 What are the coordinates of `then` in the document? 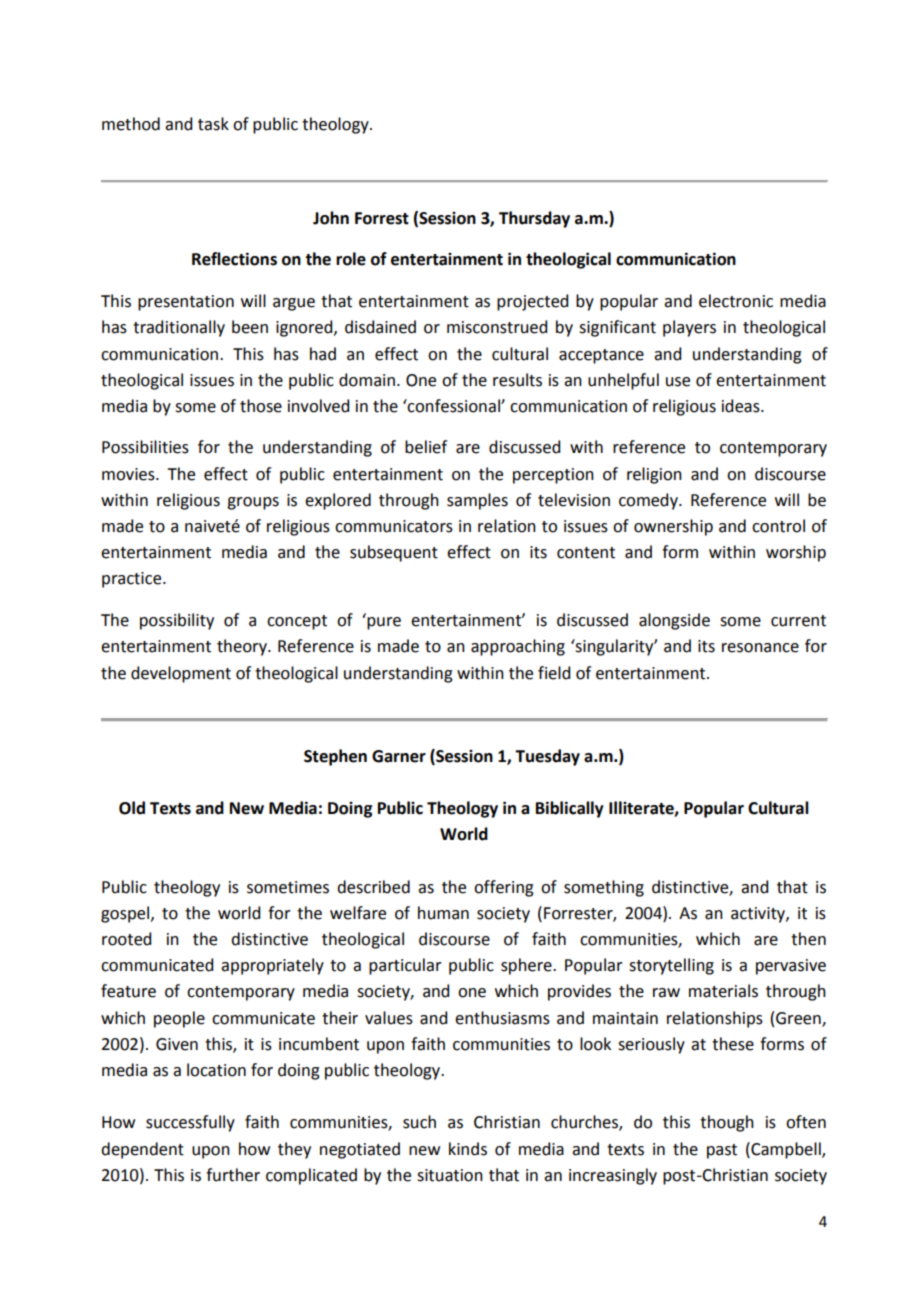 It's located at (808, 939).
